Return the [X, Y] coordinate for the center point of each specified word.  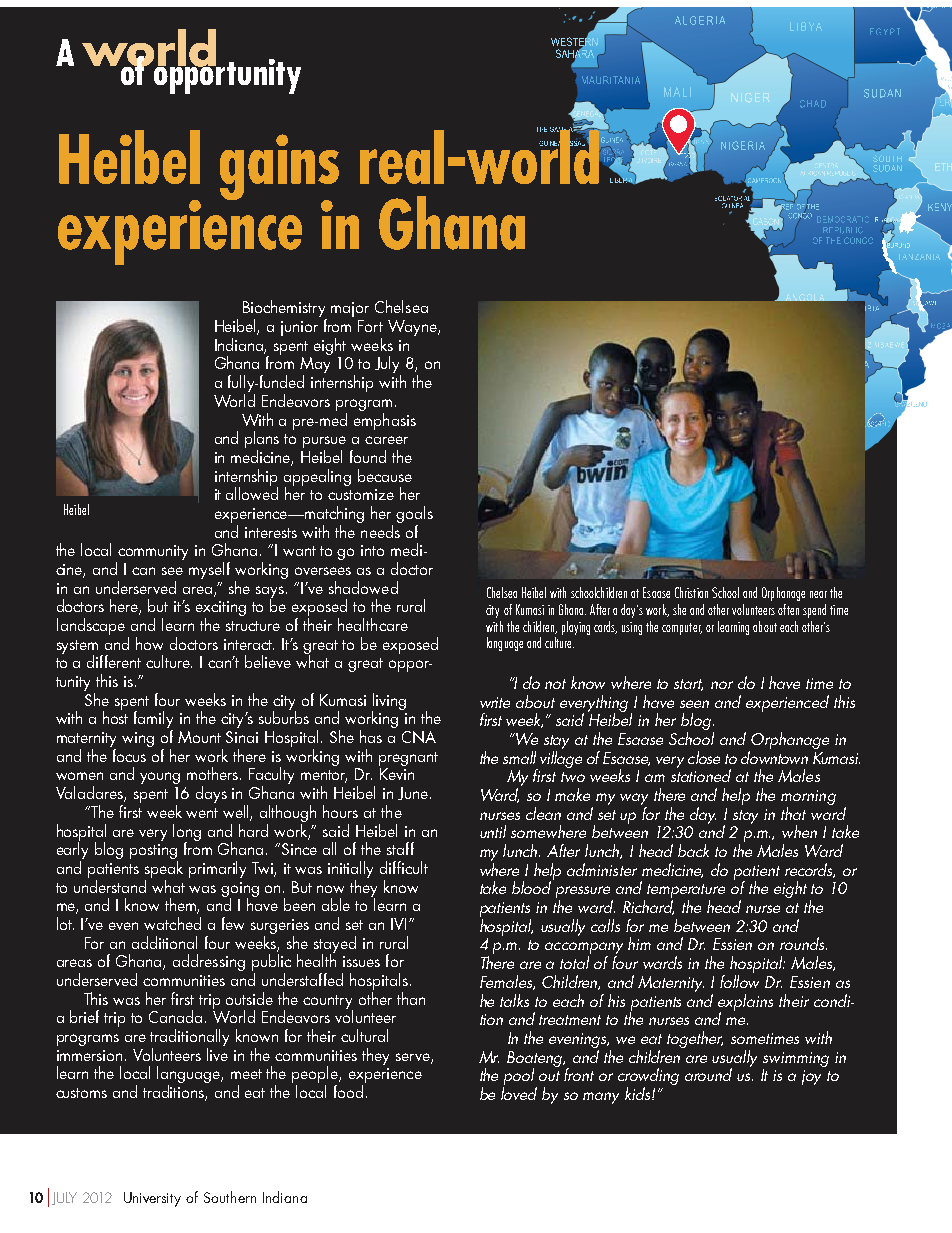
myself [209, 570]
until [493, 831]
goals [414, 514]
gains [279, 168]
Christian [691, 592]
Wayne [413, 328]
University [152, 1199]
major [350, 309]
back [693, 850]
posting [154, 853]
